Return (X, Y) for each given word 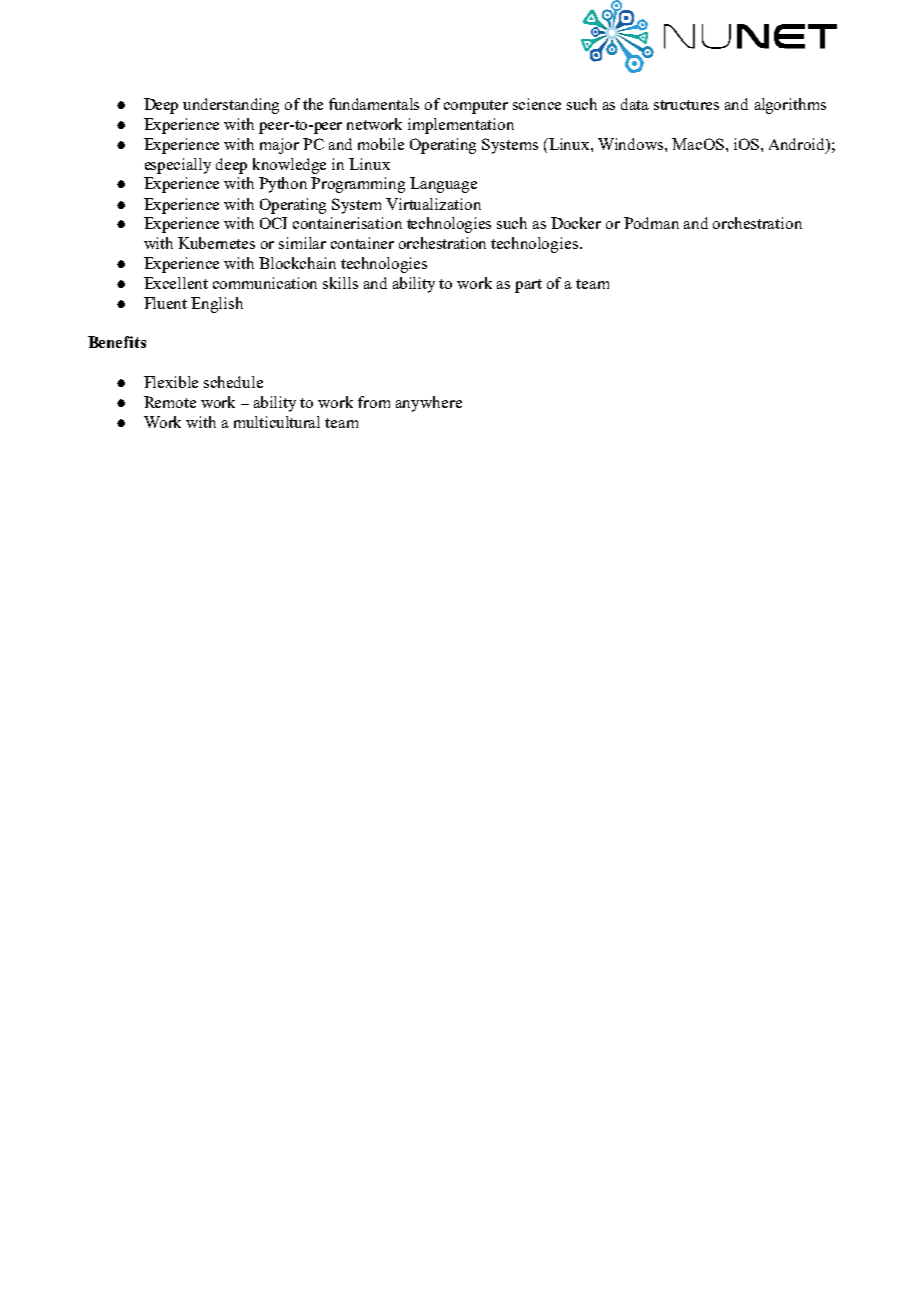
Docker (576, 223)
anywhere (429, 404)
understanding (231, 106)
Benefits (117, 342)
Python (283, 185)
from (374, 402)
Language (443, 185)
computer (476, 107)
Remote (170, 402)
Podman (651, 223)
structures (686, 105)
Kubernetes (216, 243)
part (528, 286)
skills (340, 283)
